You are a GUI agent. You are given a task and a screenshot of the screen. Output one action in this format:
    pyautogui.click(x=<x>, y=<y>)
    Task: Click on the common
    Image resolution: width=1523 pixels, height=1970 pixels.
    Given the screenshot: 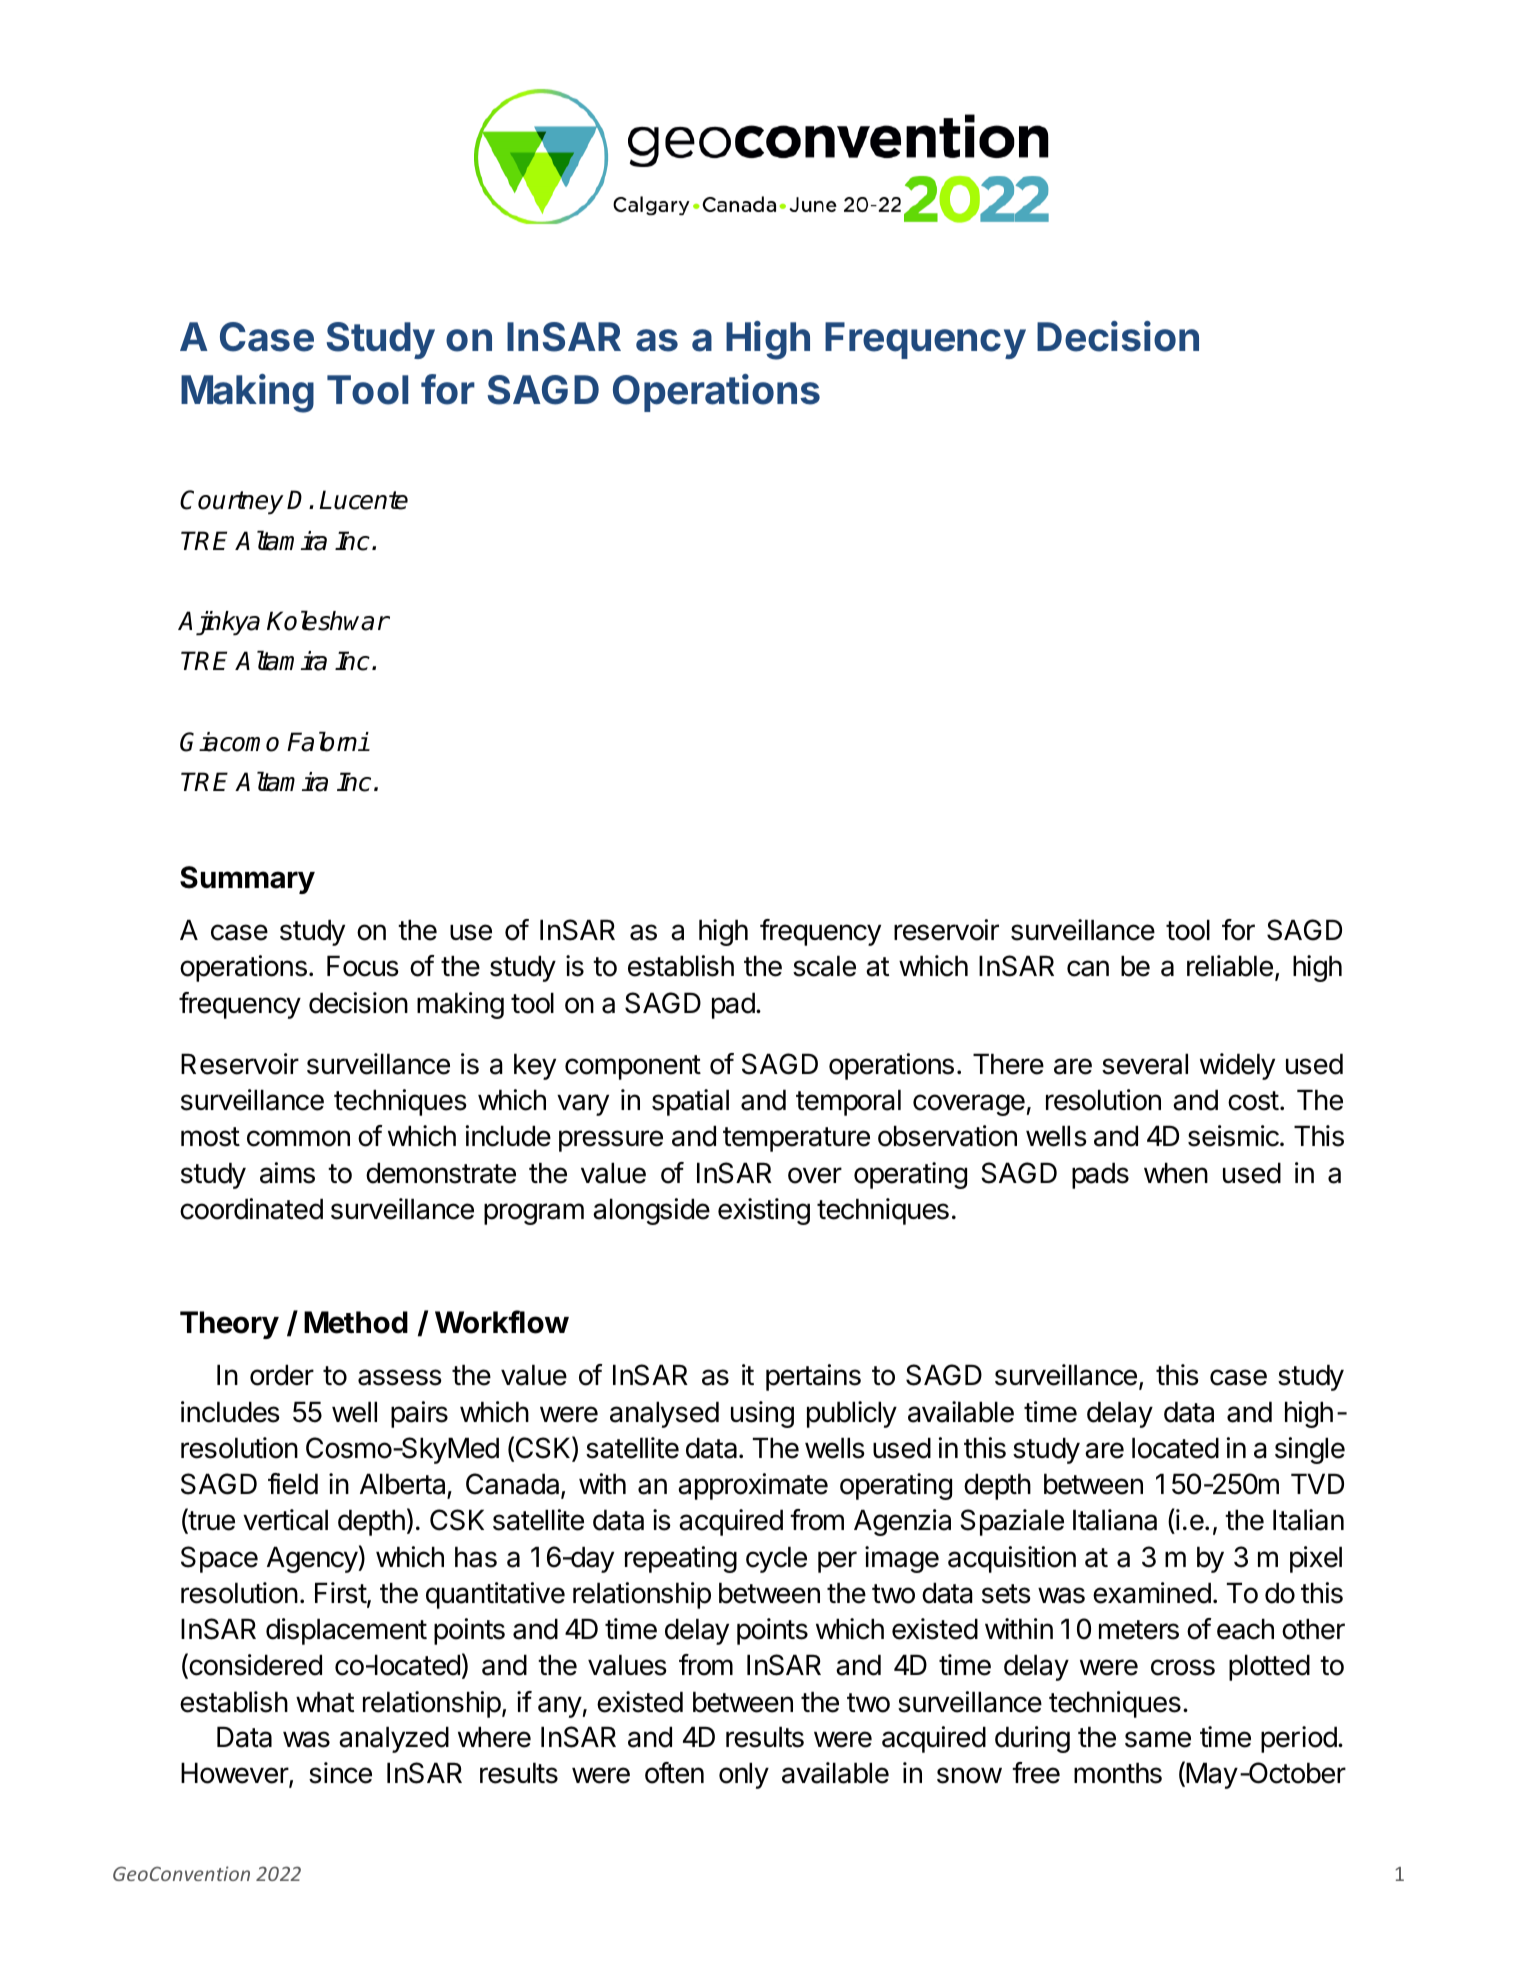 What is the action you would take?
    pyautogui.click(x=298, y=1138)
